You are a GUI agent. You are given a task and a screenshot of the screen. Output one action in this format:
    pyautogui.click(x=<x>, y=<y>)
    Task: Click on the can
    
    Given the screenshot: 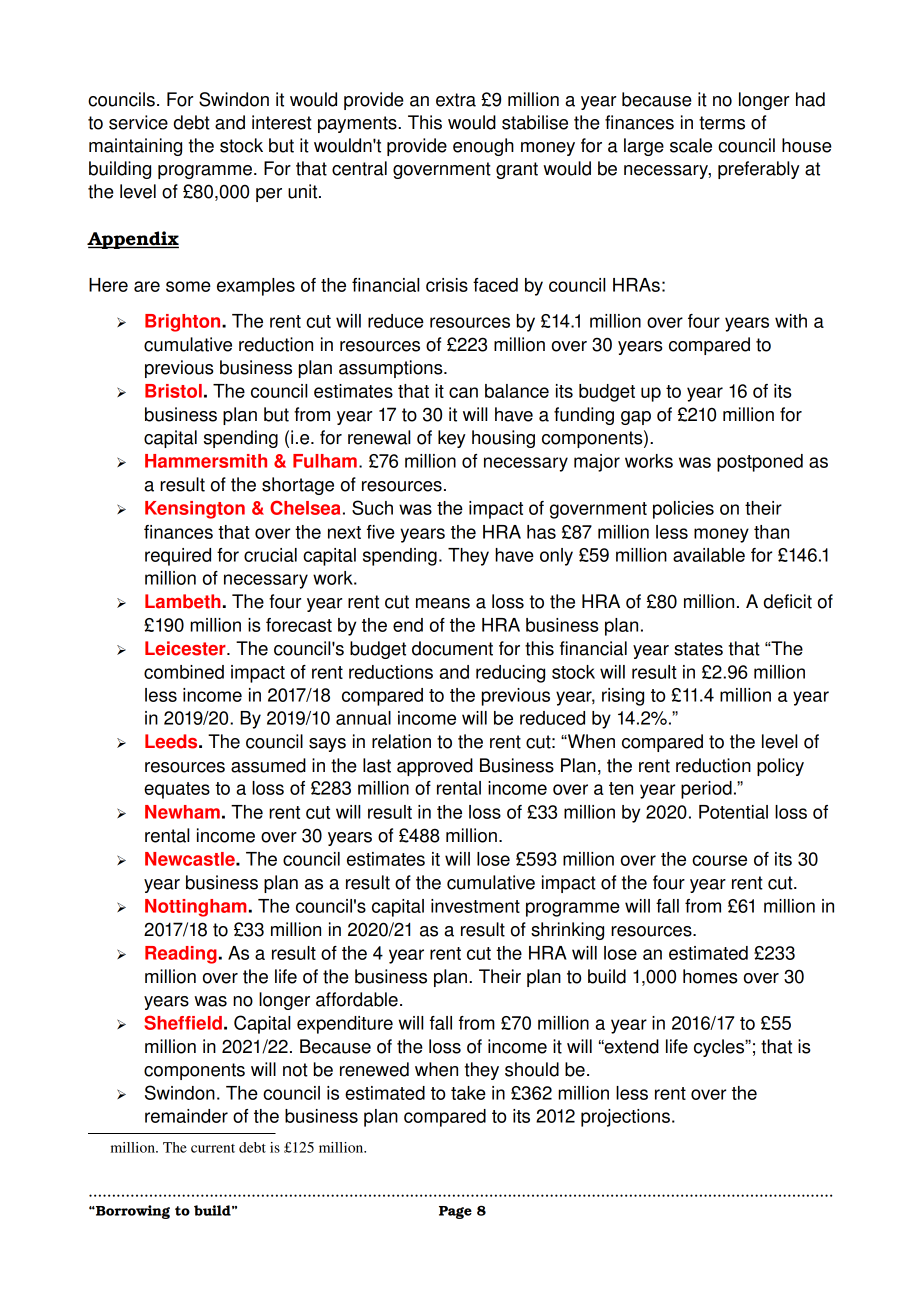 What is the action you would take?
    pyautogui.click(x=463, y=392)
